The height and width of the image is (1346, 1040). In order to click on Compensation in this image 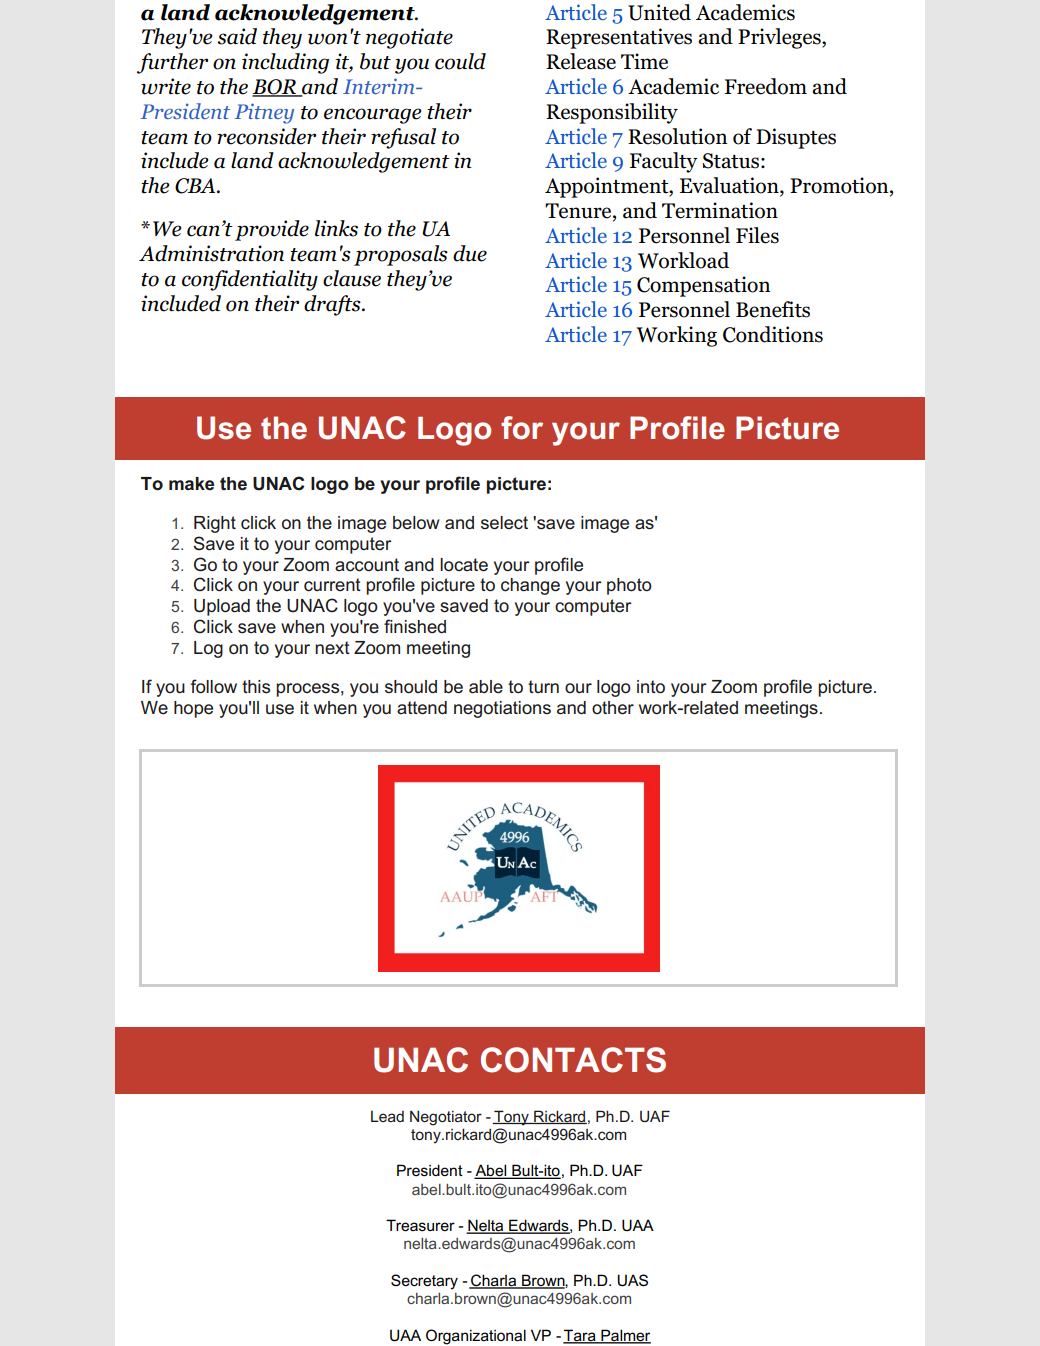, I will do `click(703, 286)`.
